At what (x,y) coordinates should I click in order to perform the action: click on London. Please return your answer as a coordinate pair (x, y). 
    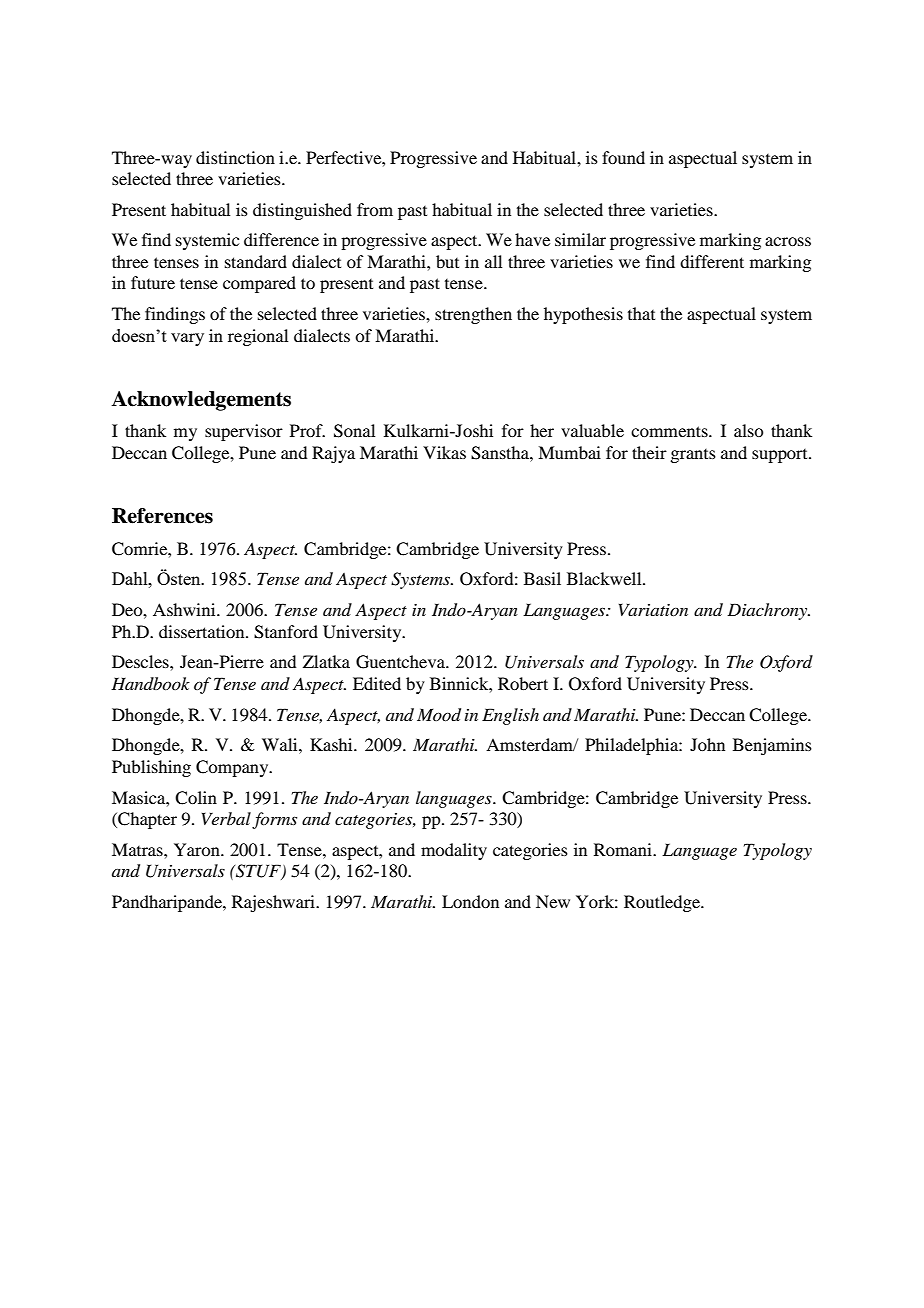
    Looking at the image, I should click on (470, 901).
